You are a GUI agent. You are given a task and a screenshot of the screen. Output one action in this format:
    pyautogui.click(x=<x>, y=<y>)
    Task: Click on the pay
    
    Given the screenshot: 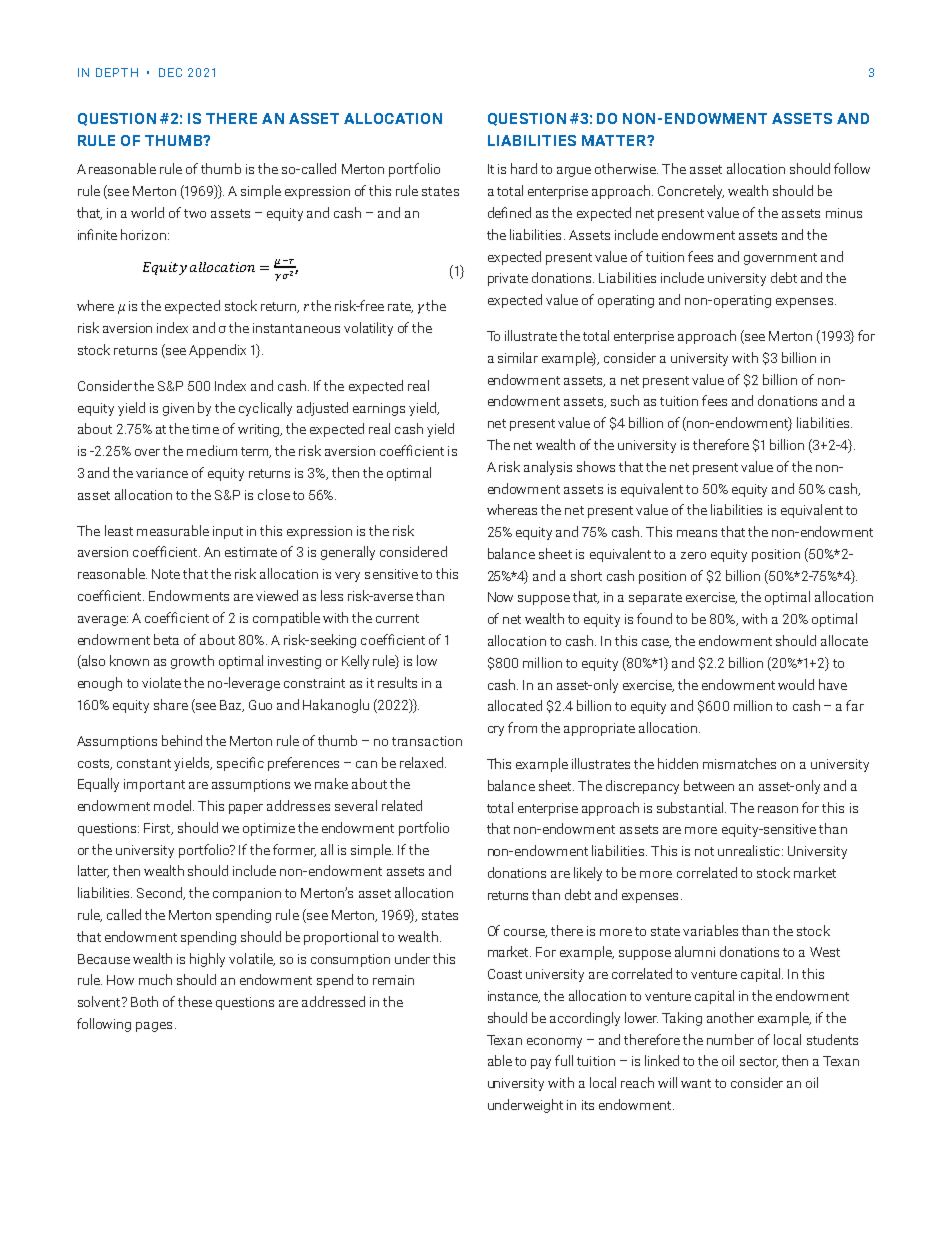 What is the action you would take?
    pyautogui.click(x=541, y=1064)
